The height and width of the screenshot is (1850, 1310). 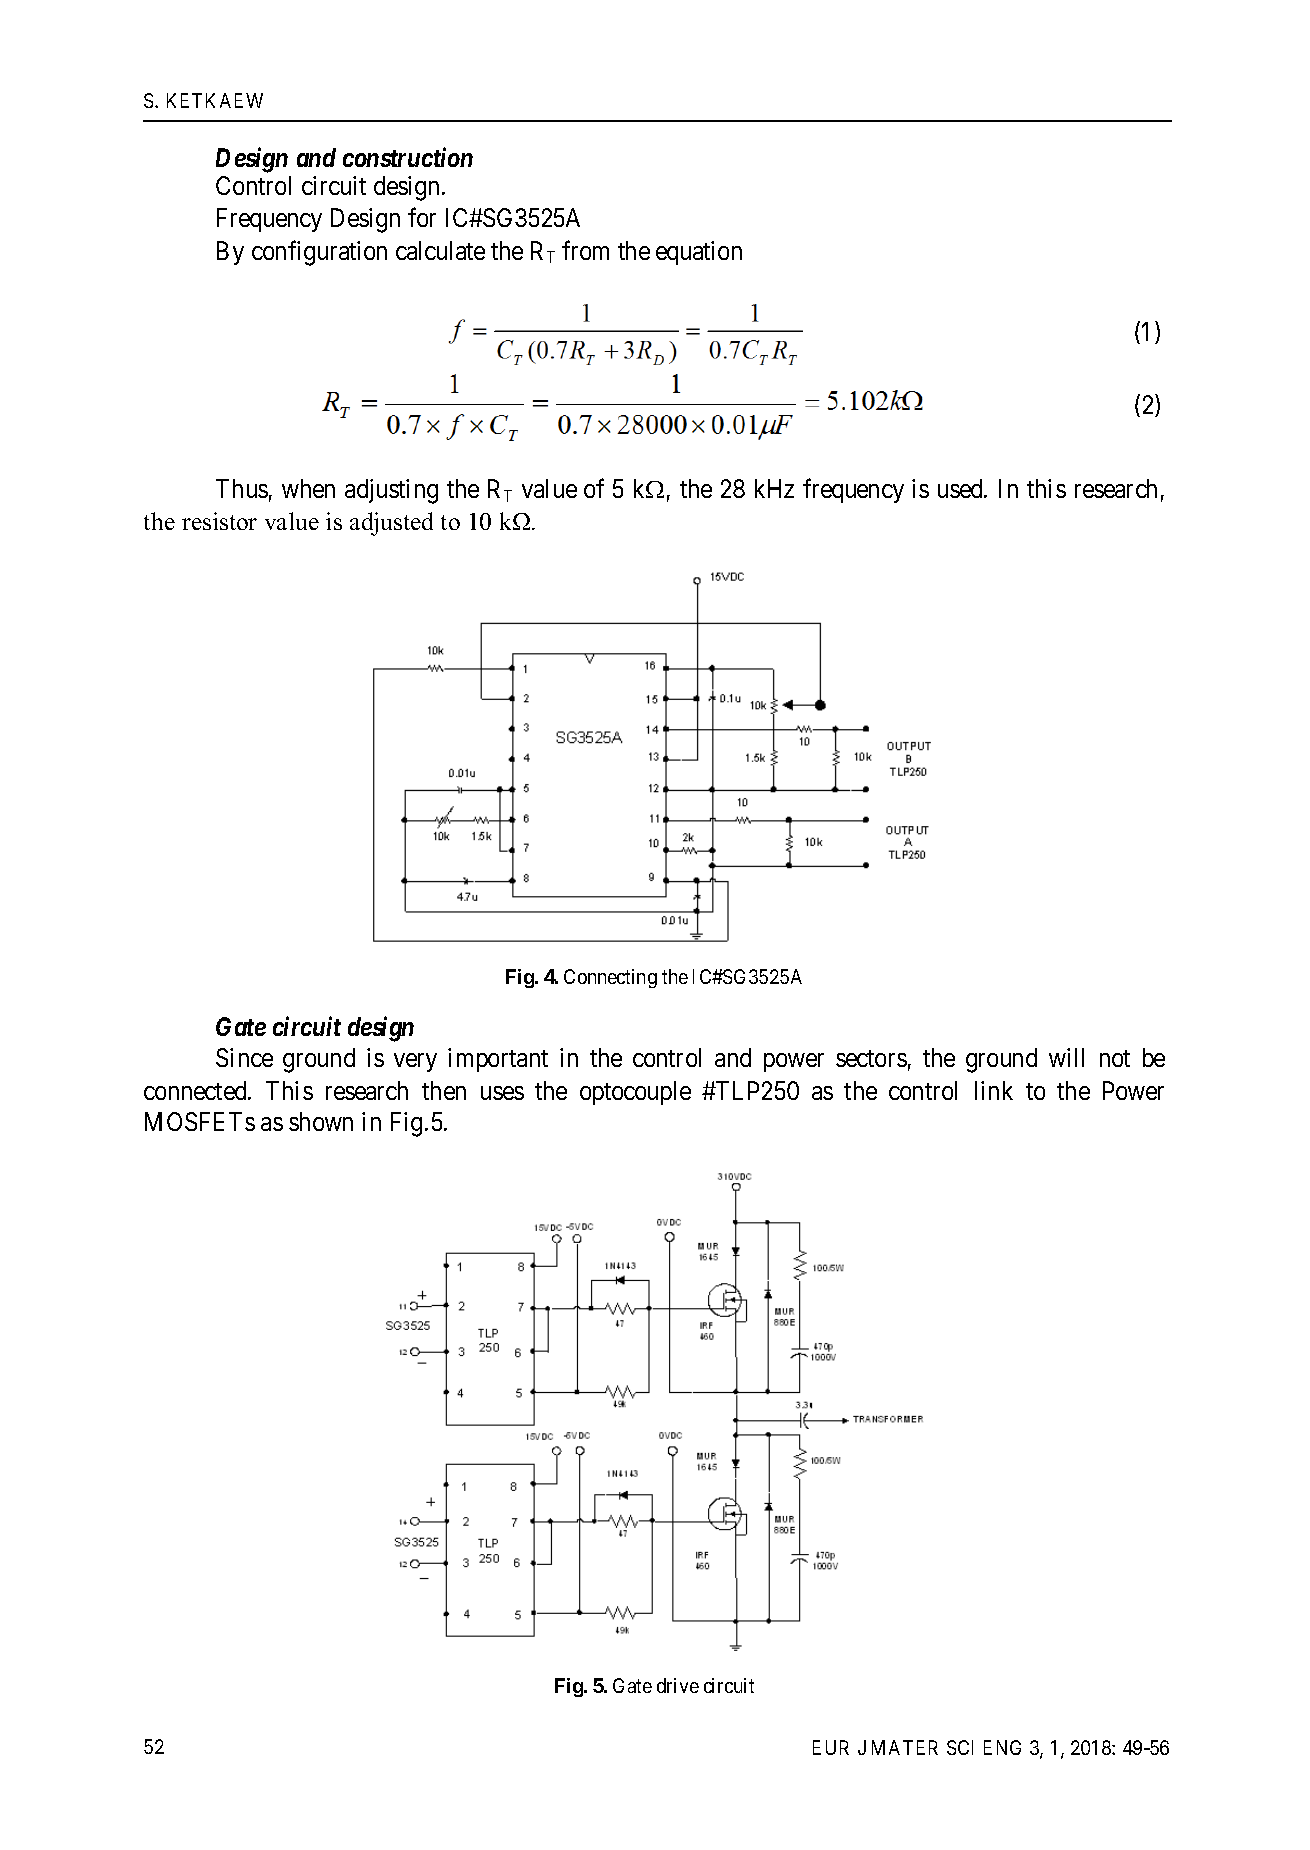 What do you see at coordinates (391, 524) in the screenshot?
I see `adjusted` at bounding box center [391, 524].
